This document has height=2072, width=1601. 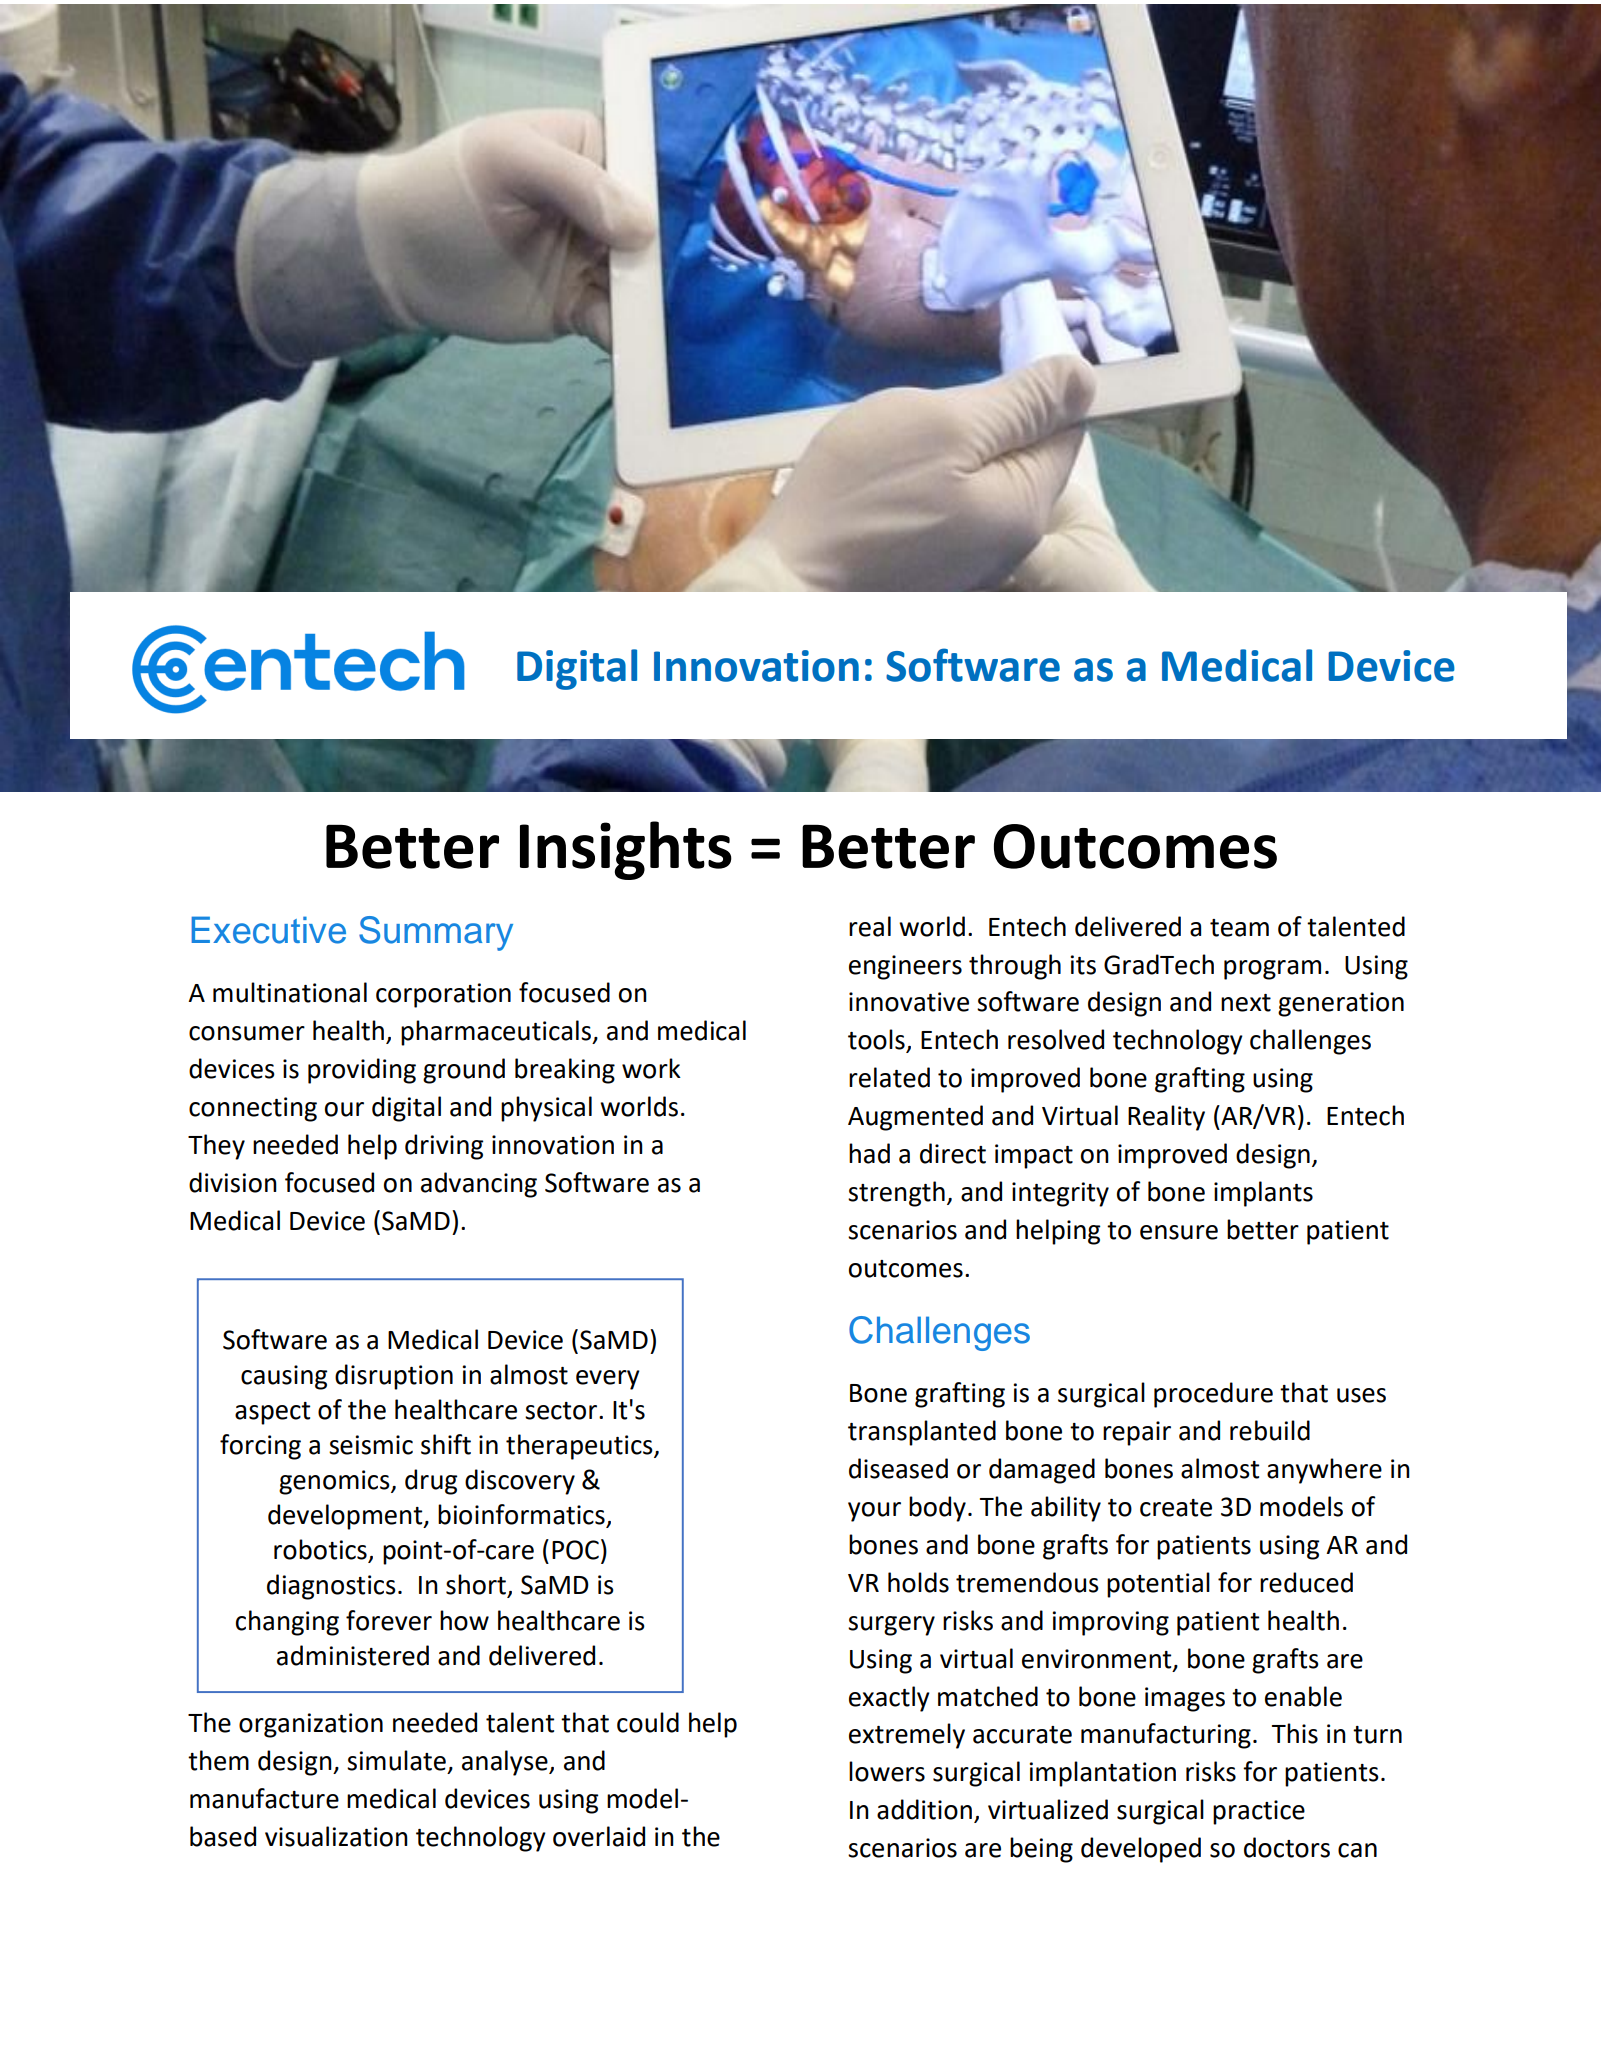 I want to click on disruption, so click(x=394, y=1377).
